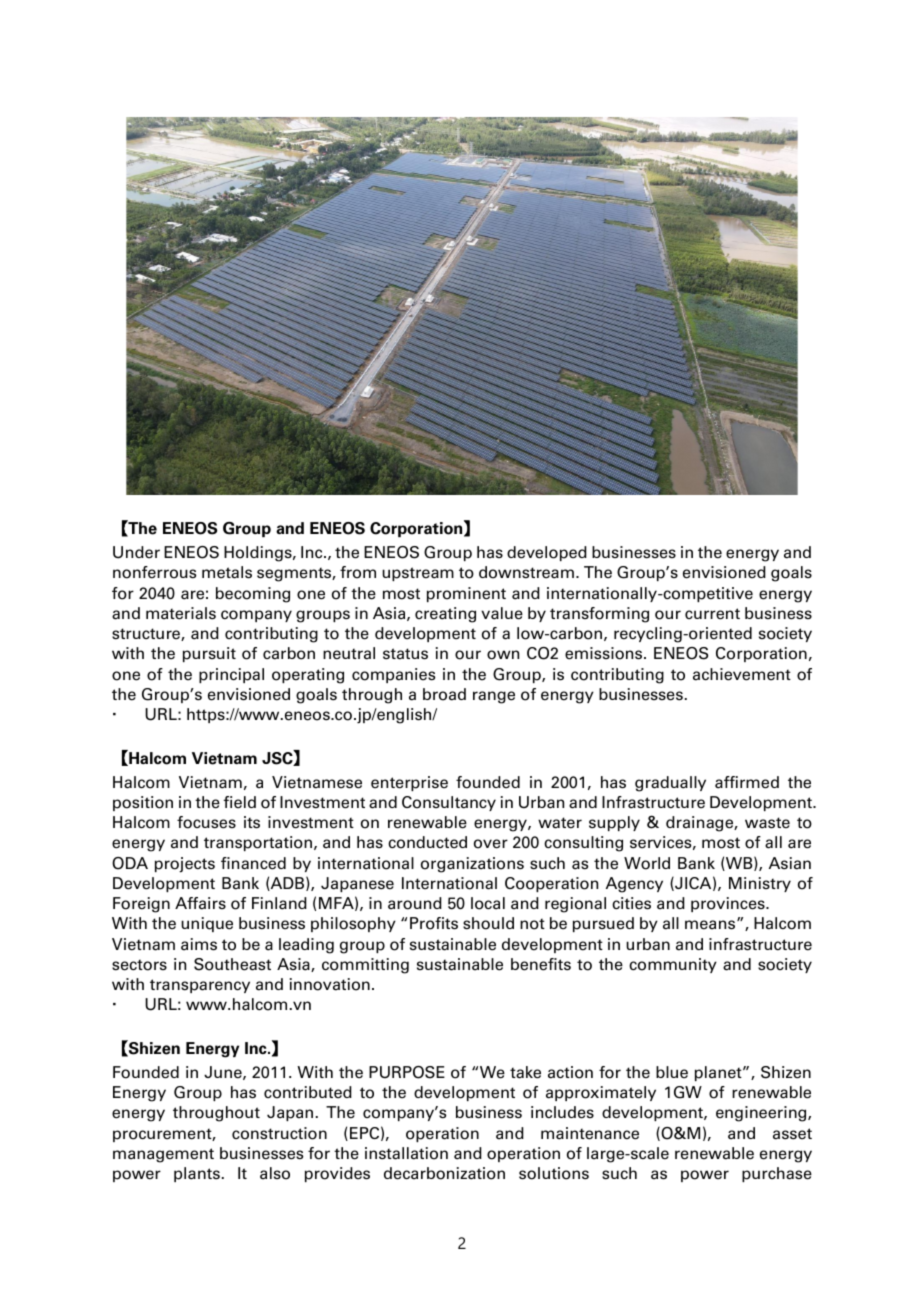 The image size is (924, 1309). Describe the element at coordinates (406, 1153) in the screenshot. I see `installation` at that location.
